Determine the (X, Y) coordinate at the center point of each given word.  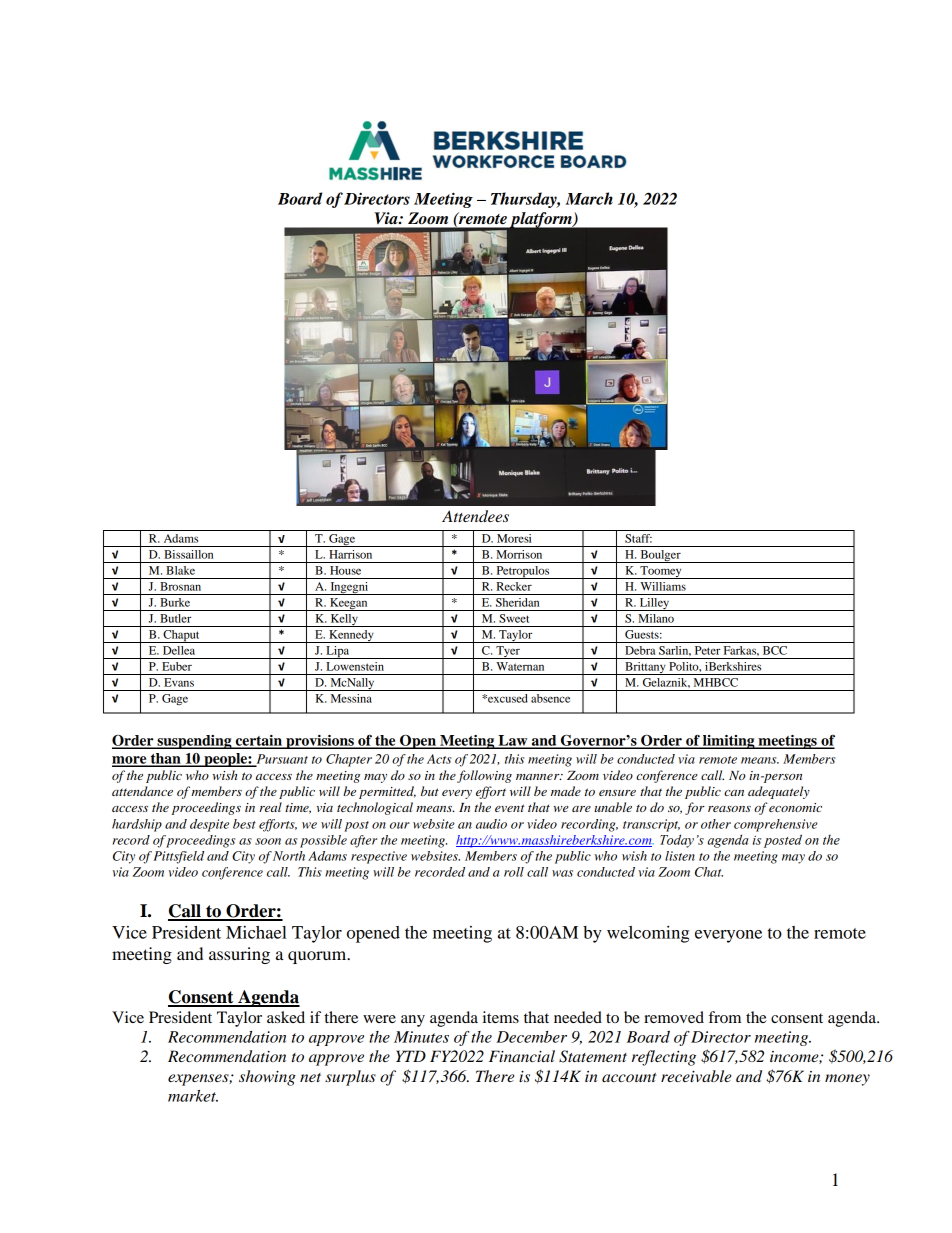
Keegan (349, 604)
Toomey (661, 572)
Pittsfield (178, 857)
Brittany (645, 668)
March (589, 198)
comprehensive (776, 825)
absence (550, 698)
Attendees (475, 516)
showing (267, 1078)
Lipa (337, 652)
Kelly (344, 620)
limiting (729, 742)
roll (514, 872)
